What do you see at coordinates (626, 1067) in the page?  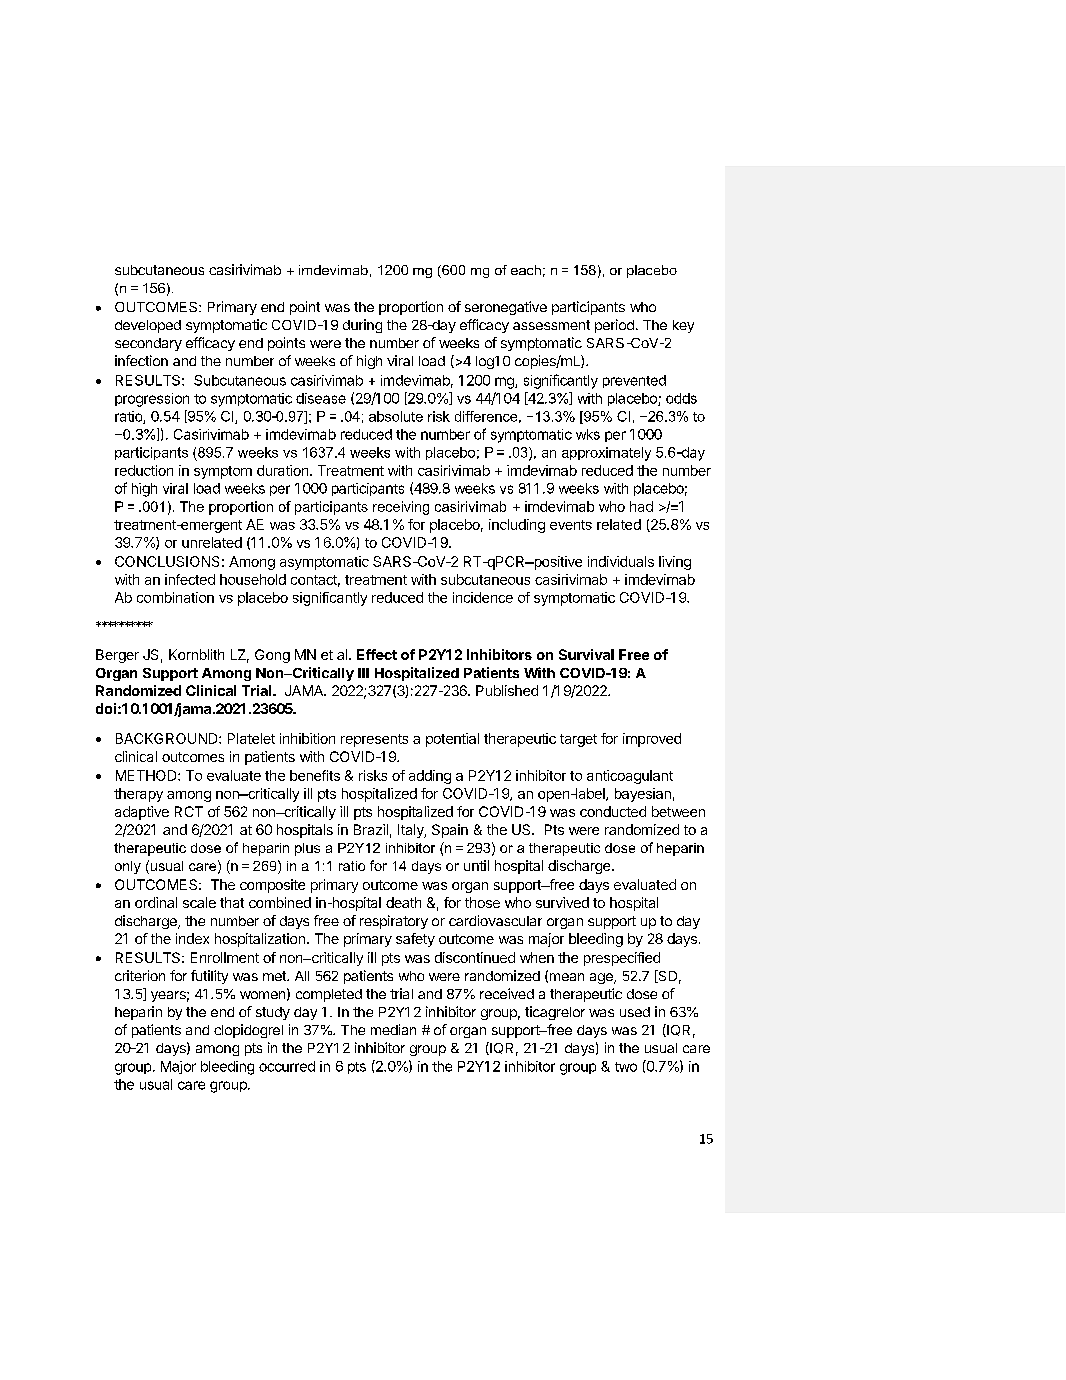 I see `two` at bounding box center [626, 1067].
